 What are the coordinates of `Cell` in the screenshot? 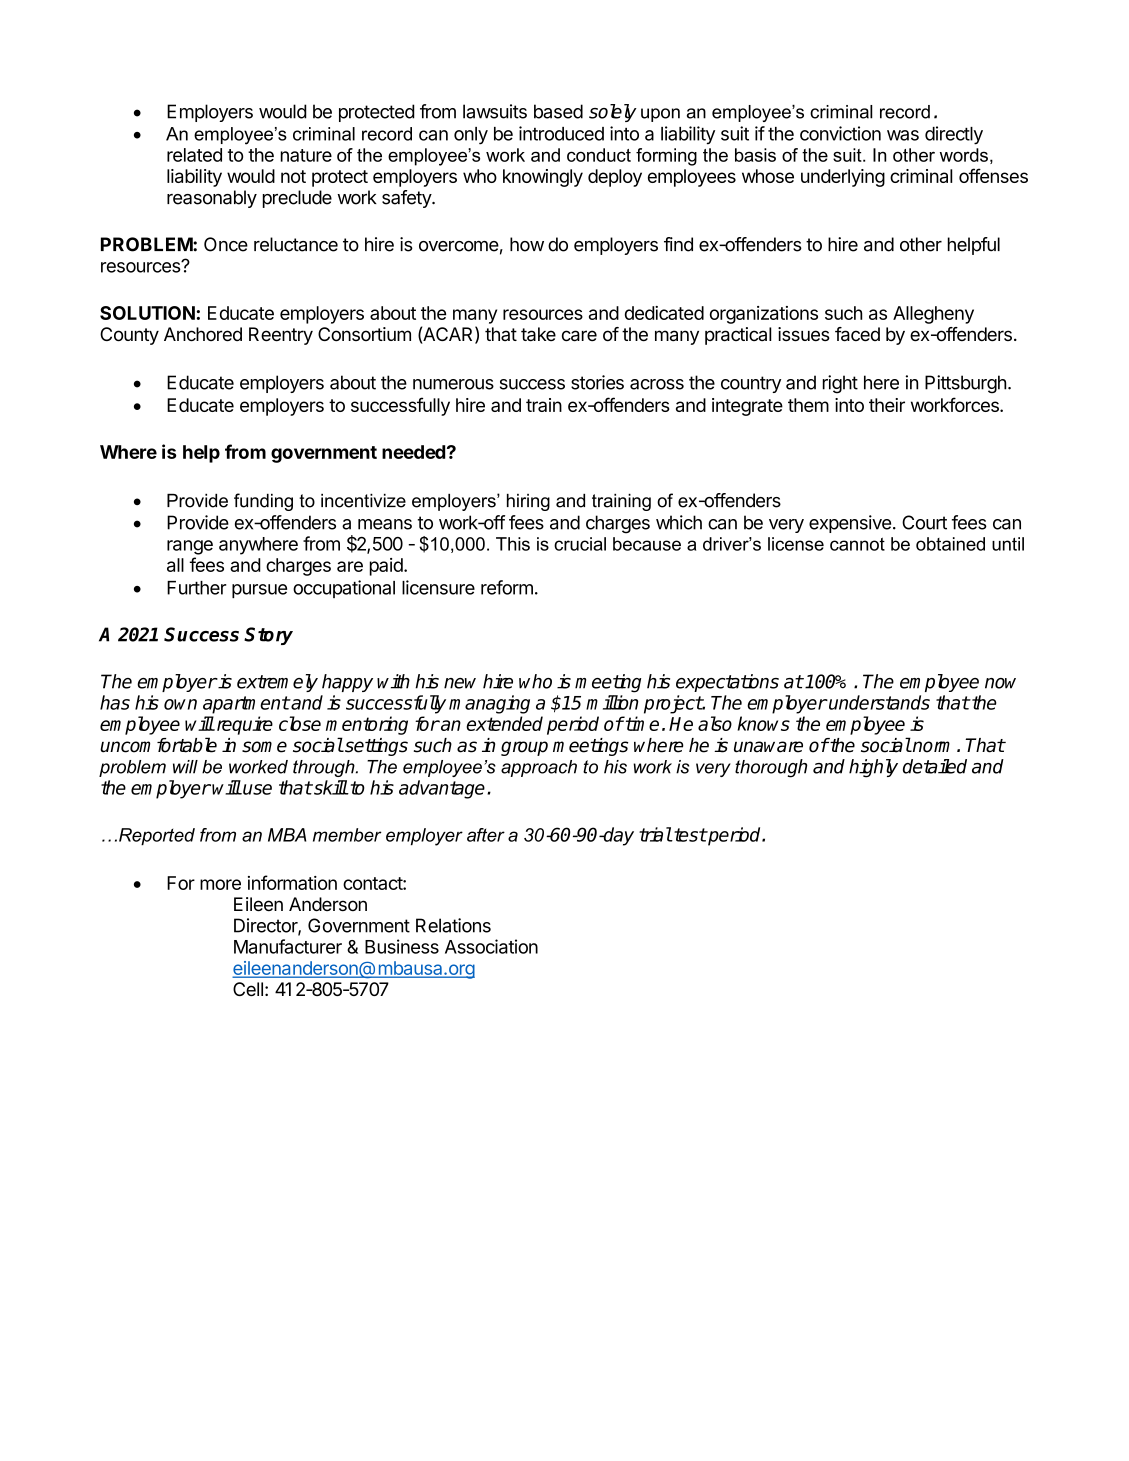 It's located at (248, 989).
